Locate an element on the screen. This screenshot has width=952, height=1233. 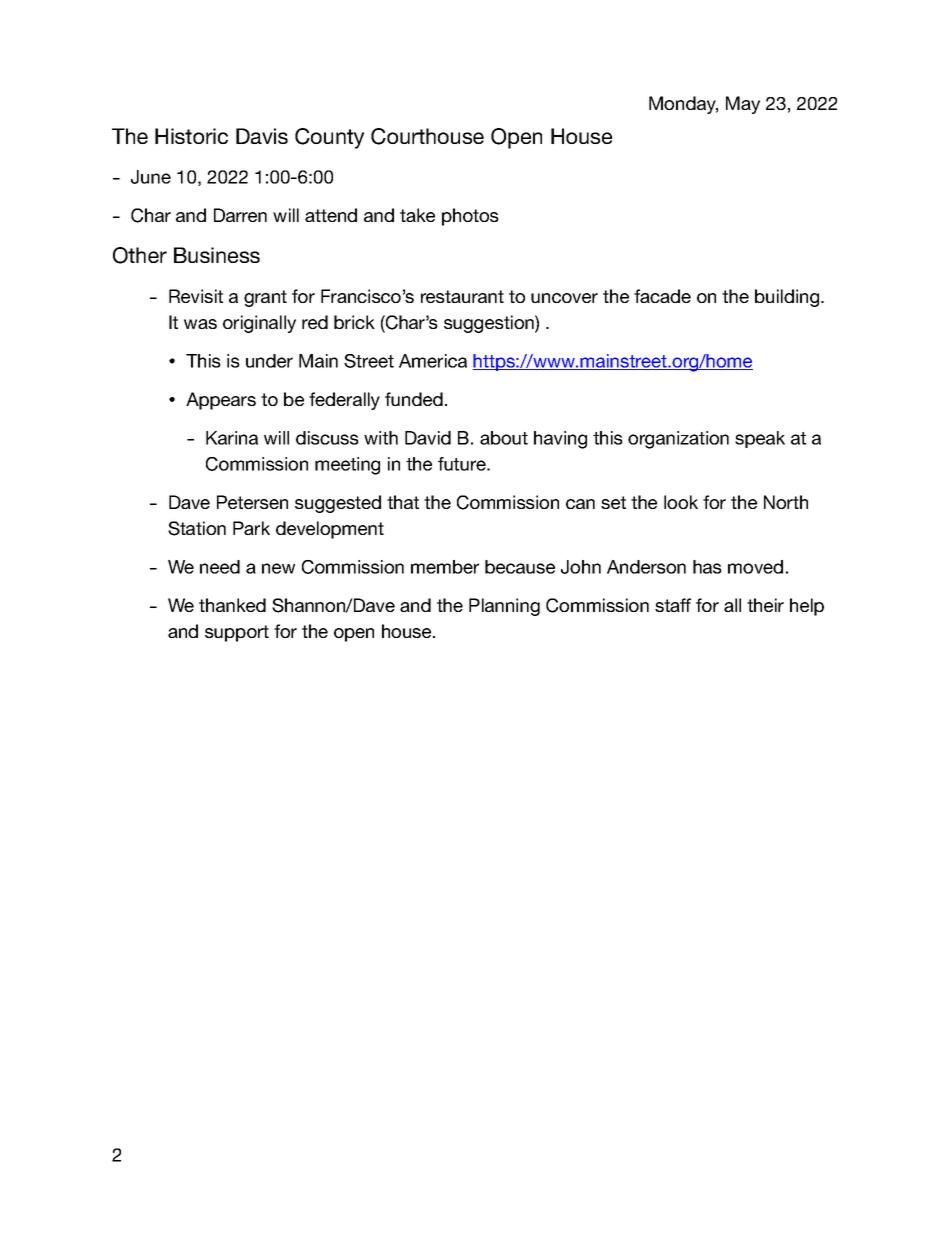
America is located at coordinates (433, 361).
